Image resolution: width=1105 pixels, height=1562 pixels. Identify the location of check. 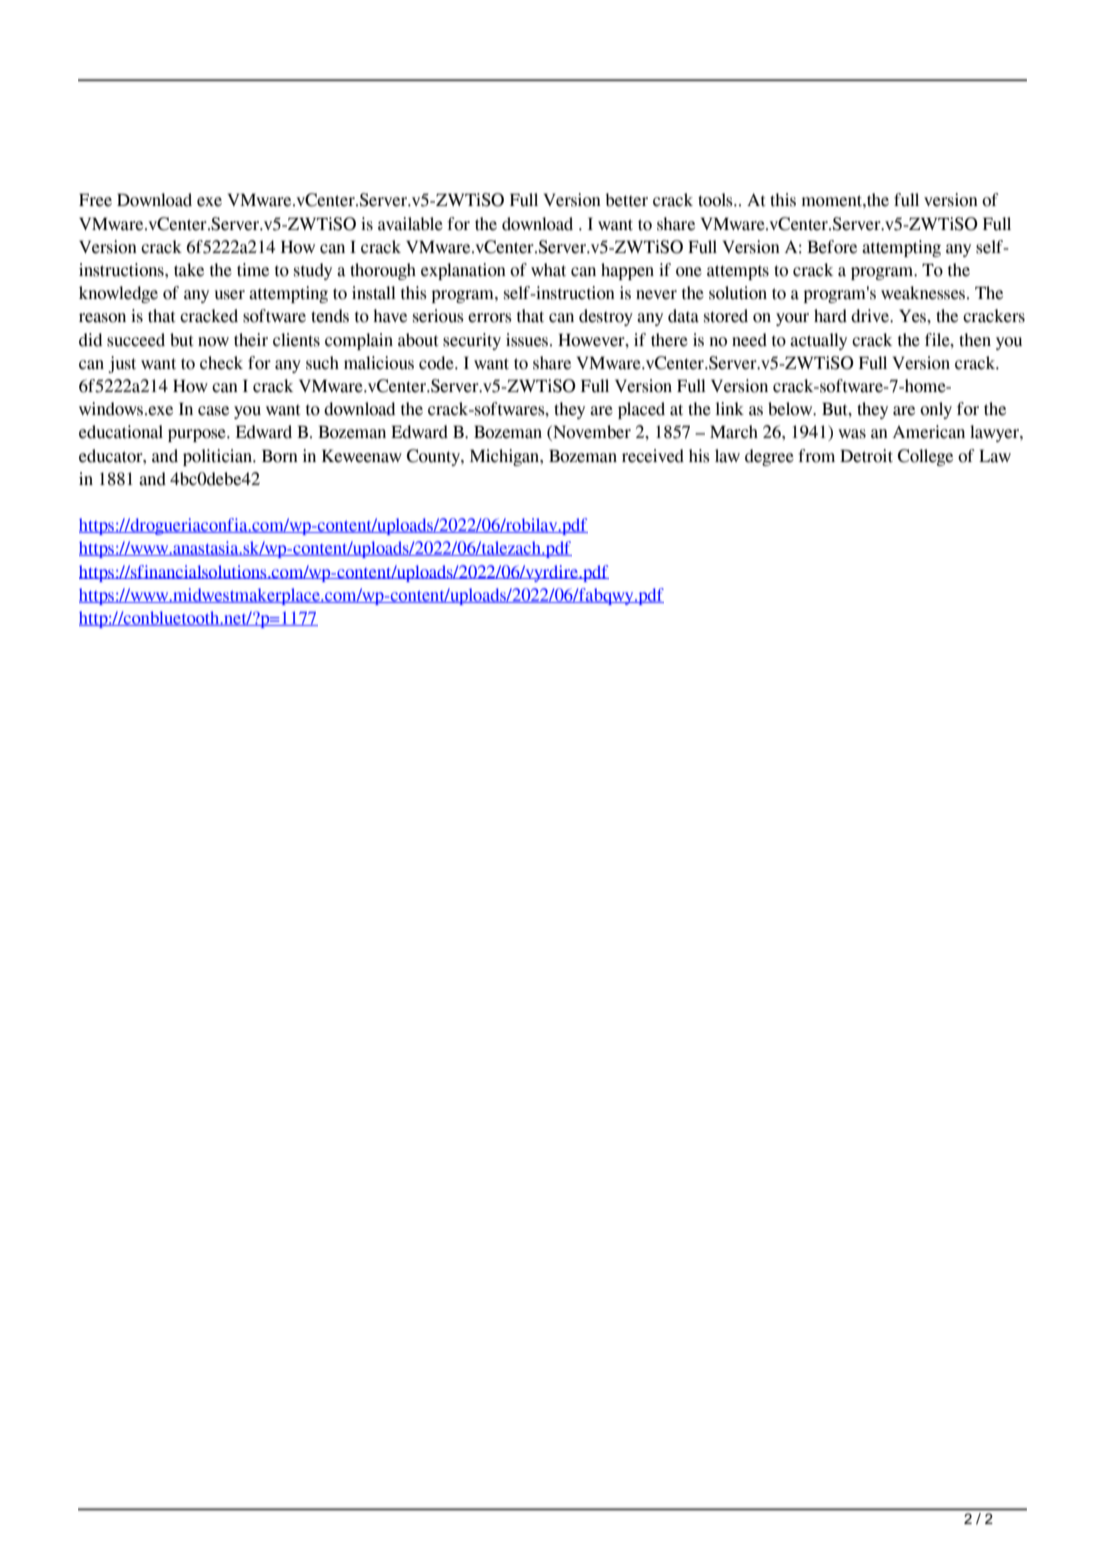
(221, 363).
